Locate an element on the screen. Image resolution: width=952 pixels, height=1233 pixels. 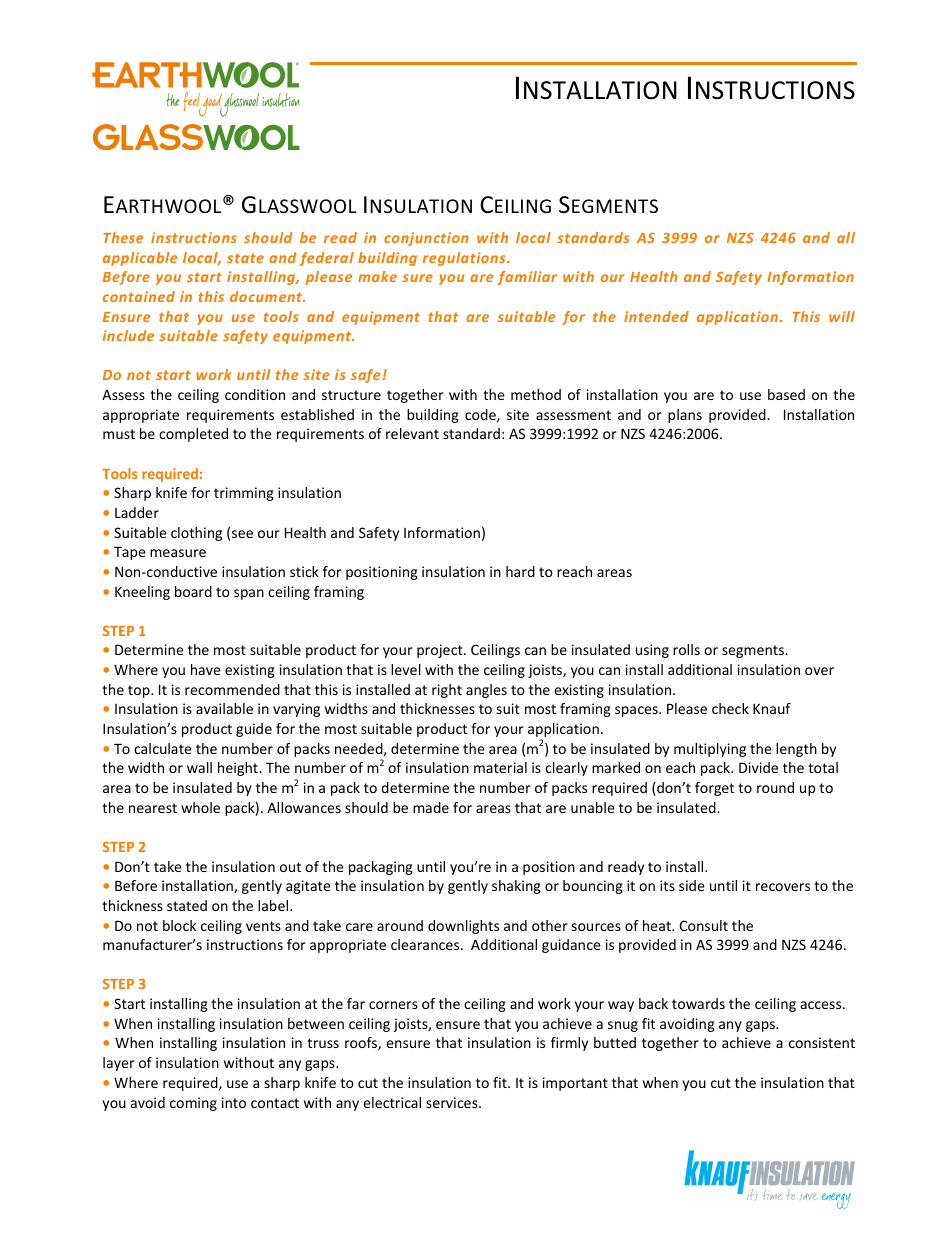
coming is located at coordinates (193, 1104).
